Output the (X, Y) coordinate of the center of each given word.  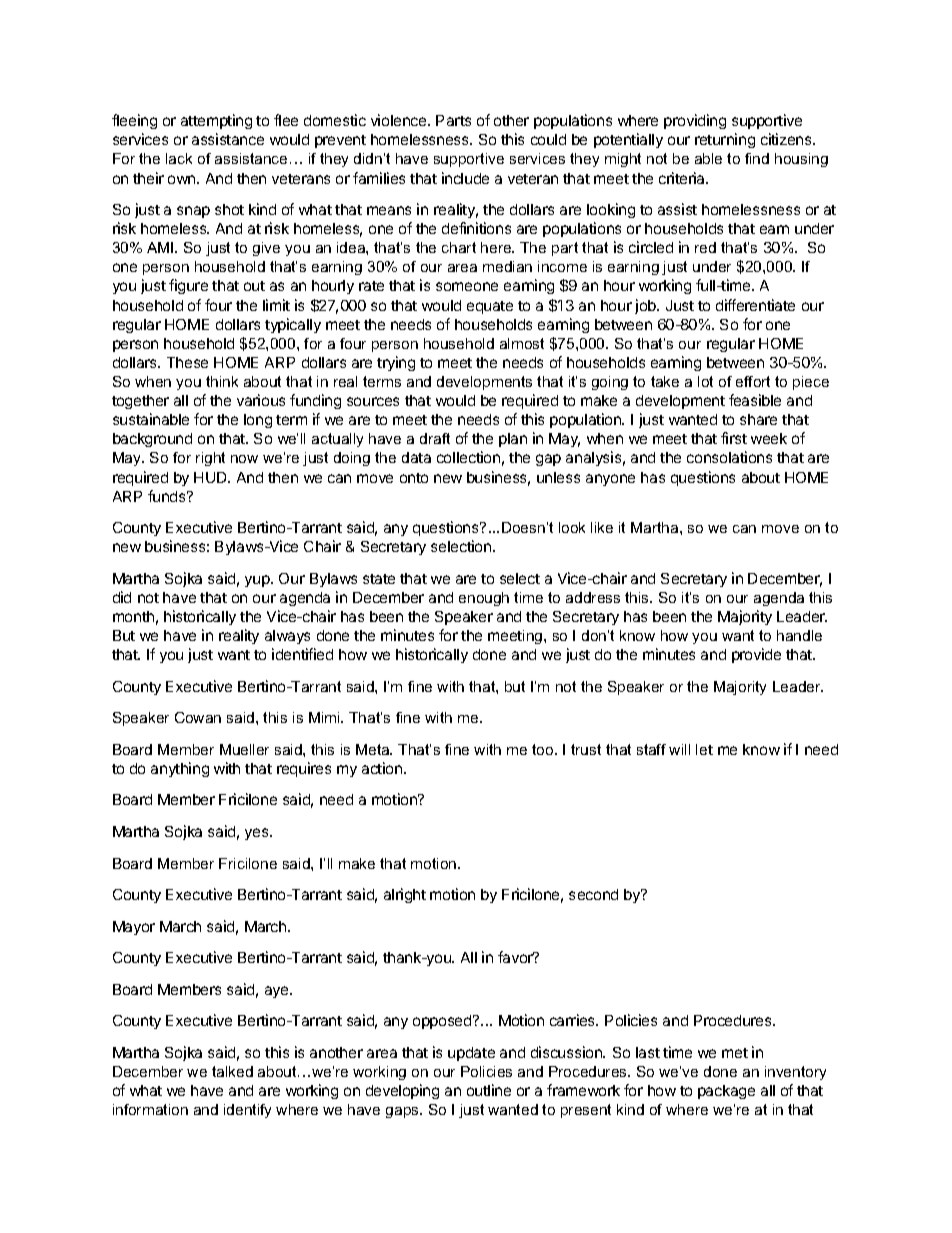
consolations (729, 457)
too (544, 749)
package (726, 1092)
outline (489, 1090)
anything (180, 769)
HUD (211, 477)
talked (232, 1071)
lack (179, 158)
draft (435, 438)
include (465, 178)
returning (725, 140)
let (704, 749)
